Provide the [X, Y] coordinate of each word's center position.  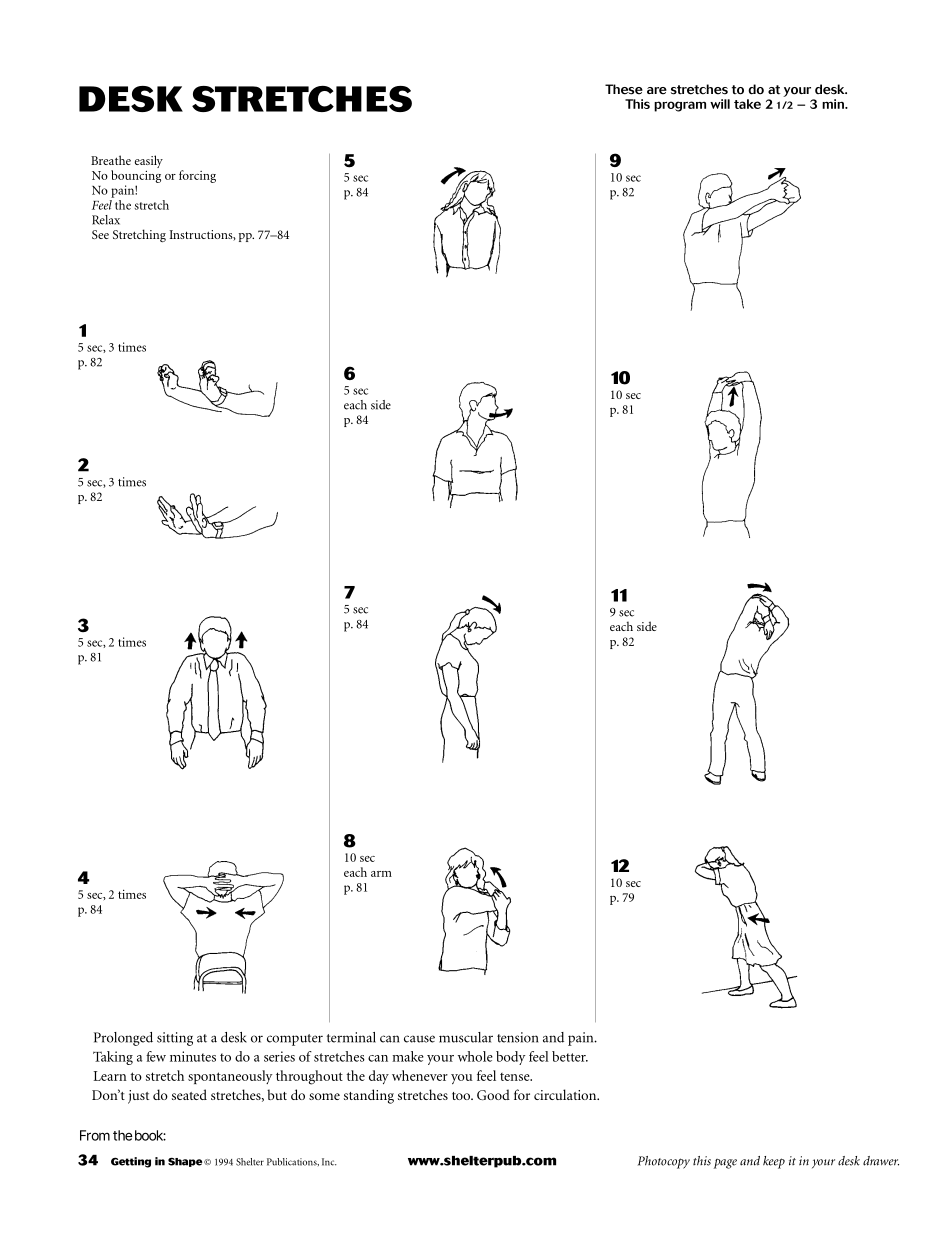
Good [493, 1094]
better [570, 1056]
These [624, 89]
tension [517, 1037]
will [720, 104]
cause [419, 1039]
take [747, 104]
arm [381, 874]
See [100, 234]
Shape [186, 1162]
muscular [466, 1037]
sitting [175, 1039]
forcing [197, 176]
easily [149, 163]
